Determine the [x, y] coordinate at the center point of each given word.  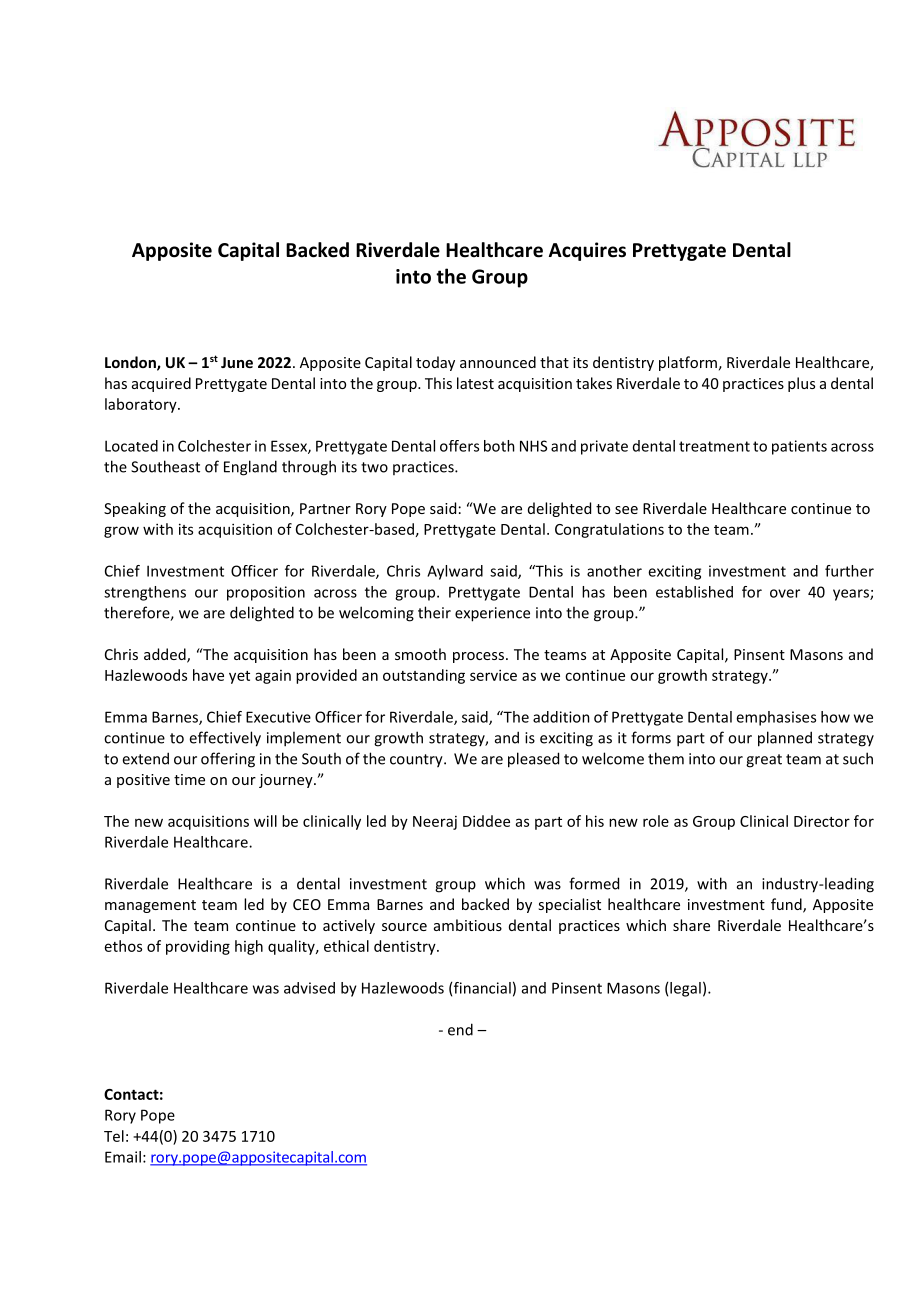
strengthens [145, 593]
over [785, 593]
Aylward [455, 572]
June [237, 362]
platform [688, 363]
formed [594, 883]
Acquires [587, 251]
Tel [114, 1136]
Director [822, 821]
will [265, 821]
